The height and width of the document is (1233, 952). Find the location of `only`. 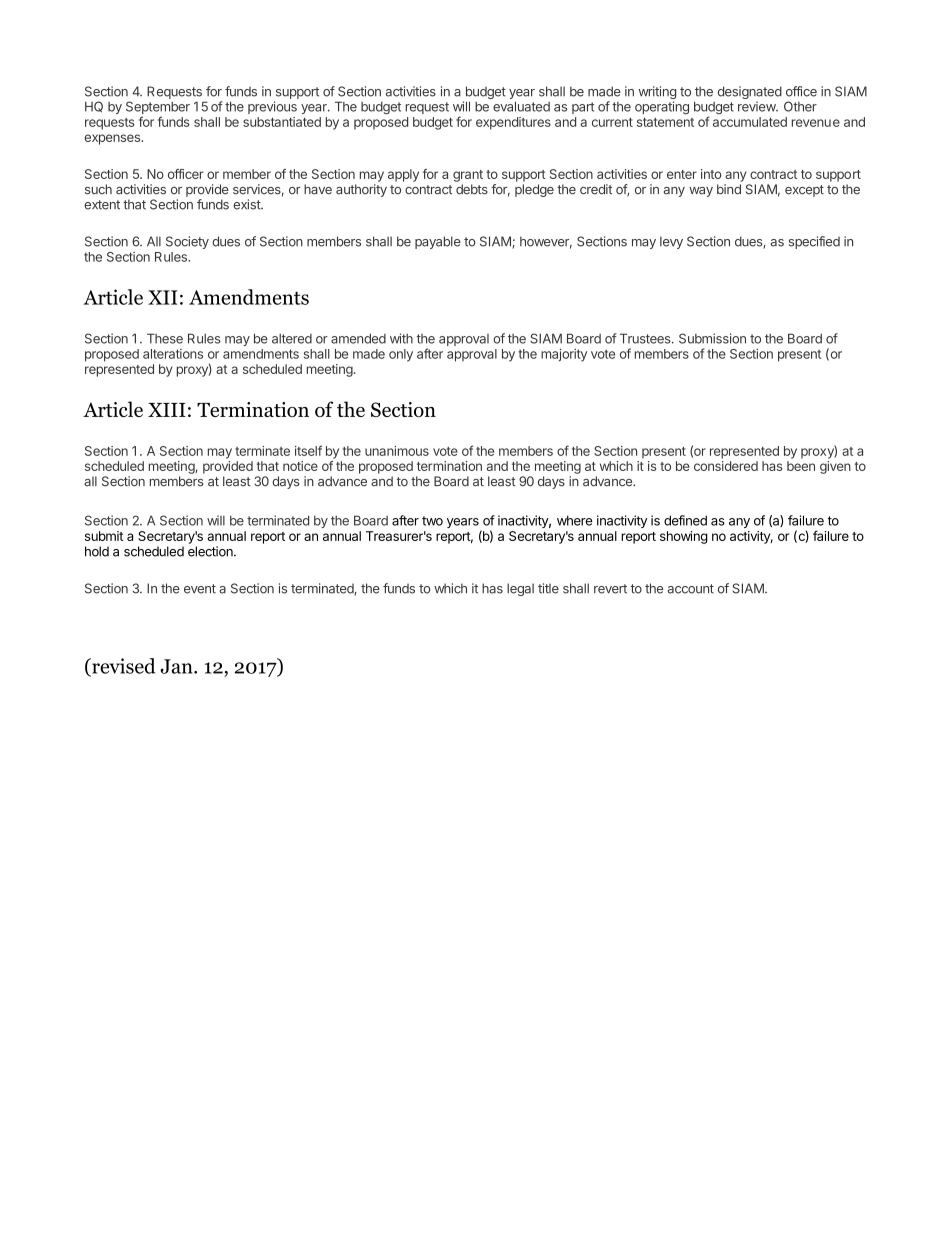

only is located at coordinates (401, 355).
